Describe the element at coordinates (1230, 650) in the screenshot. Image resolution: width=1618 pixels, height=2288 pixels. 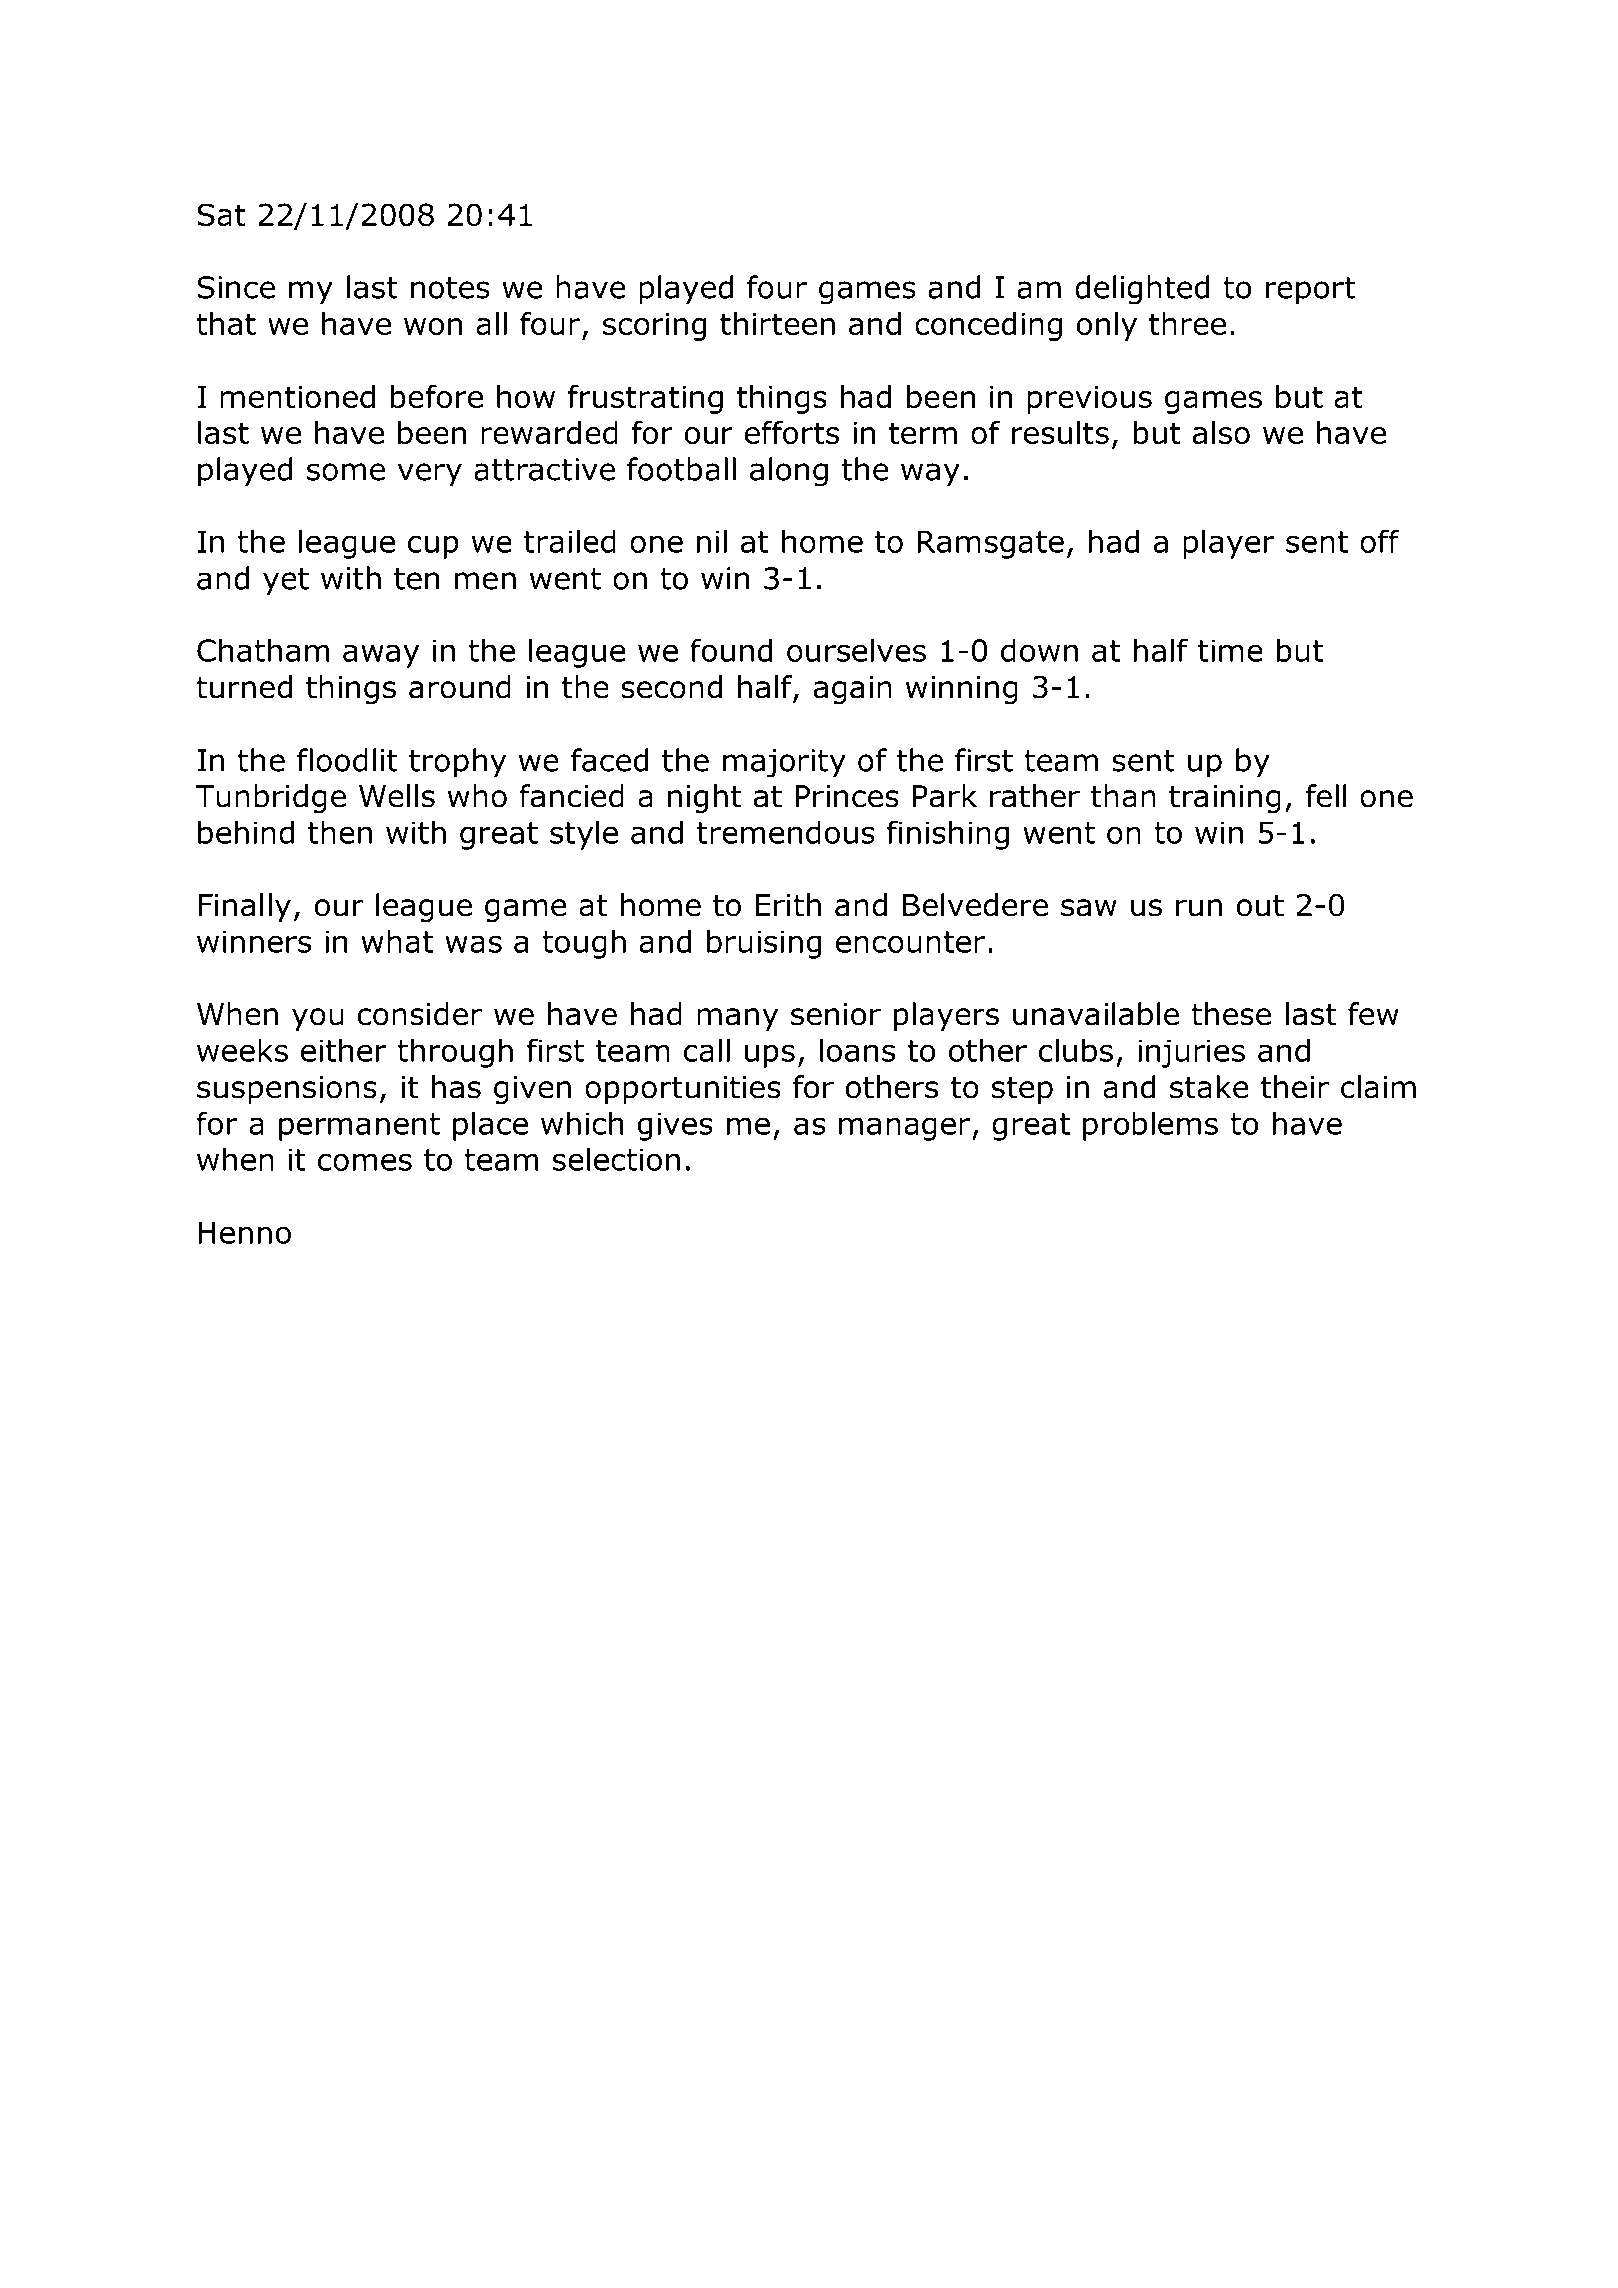
I see `time` at that location.
